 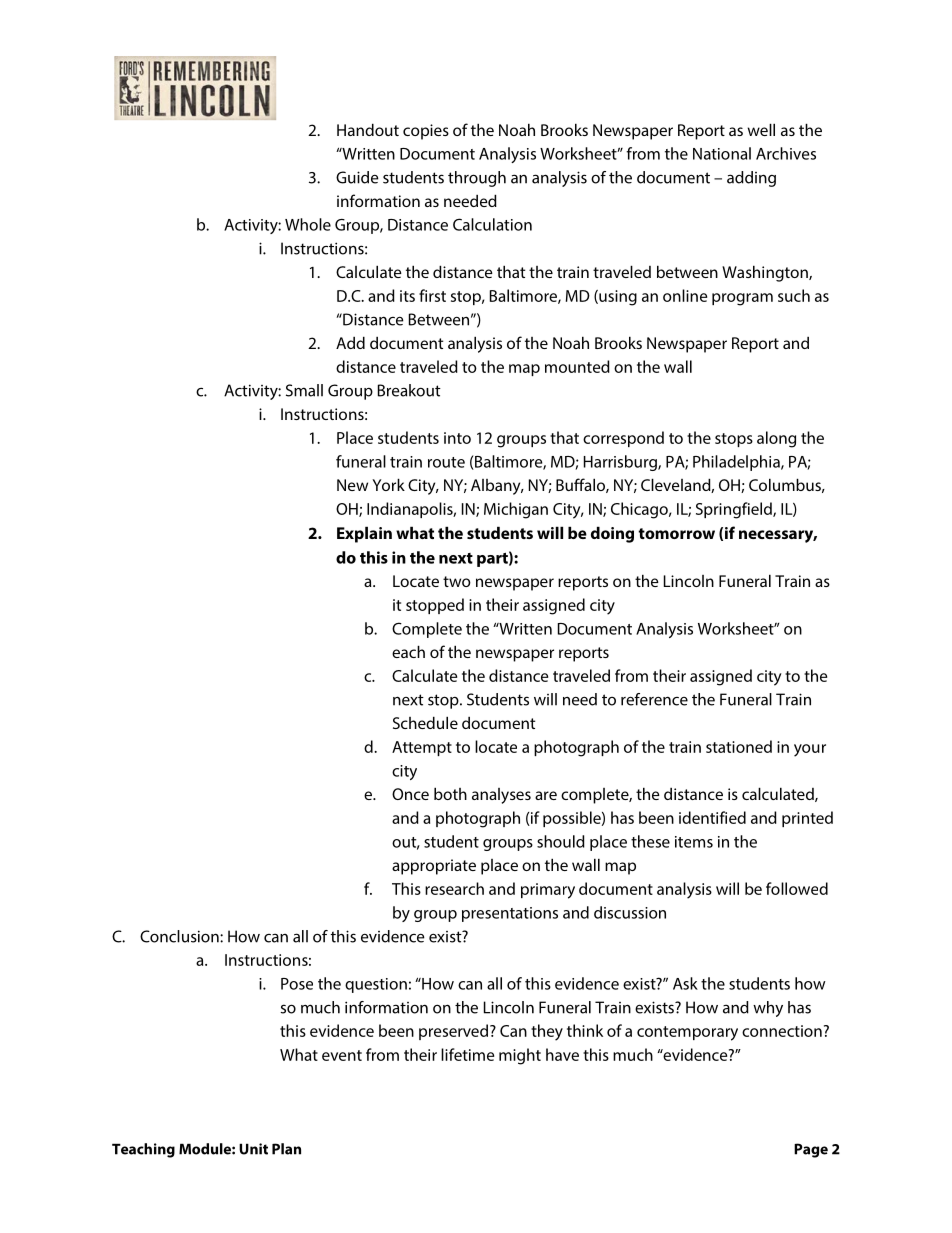 What do you see at coordinates (497, 487) in the screenshot?
I see `Albany` at bounding box center [497, 487].
